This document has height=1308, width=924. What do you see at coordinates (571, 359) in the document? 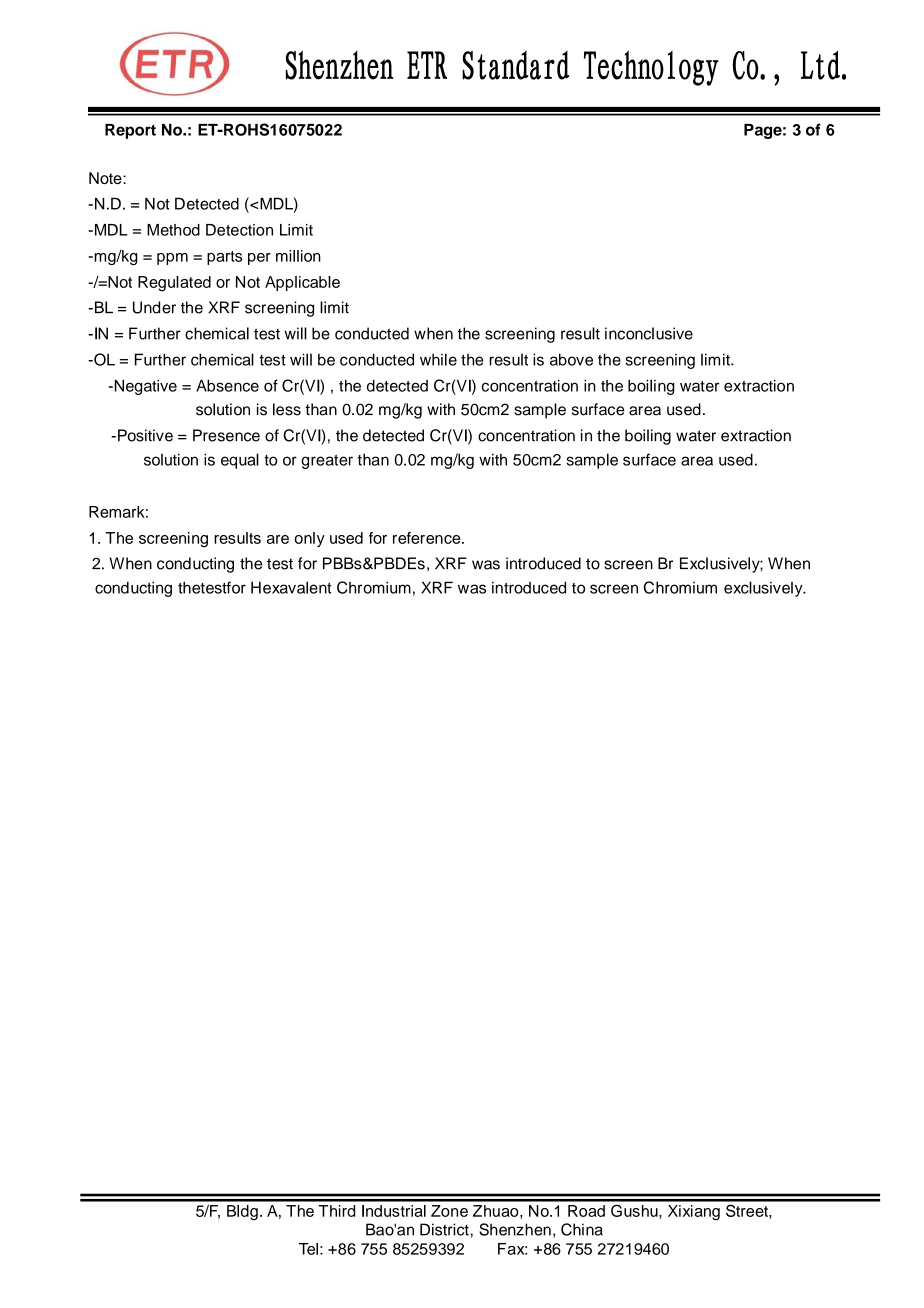
I see `above` at bounding box center [571, 359].
